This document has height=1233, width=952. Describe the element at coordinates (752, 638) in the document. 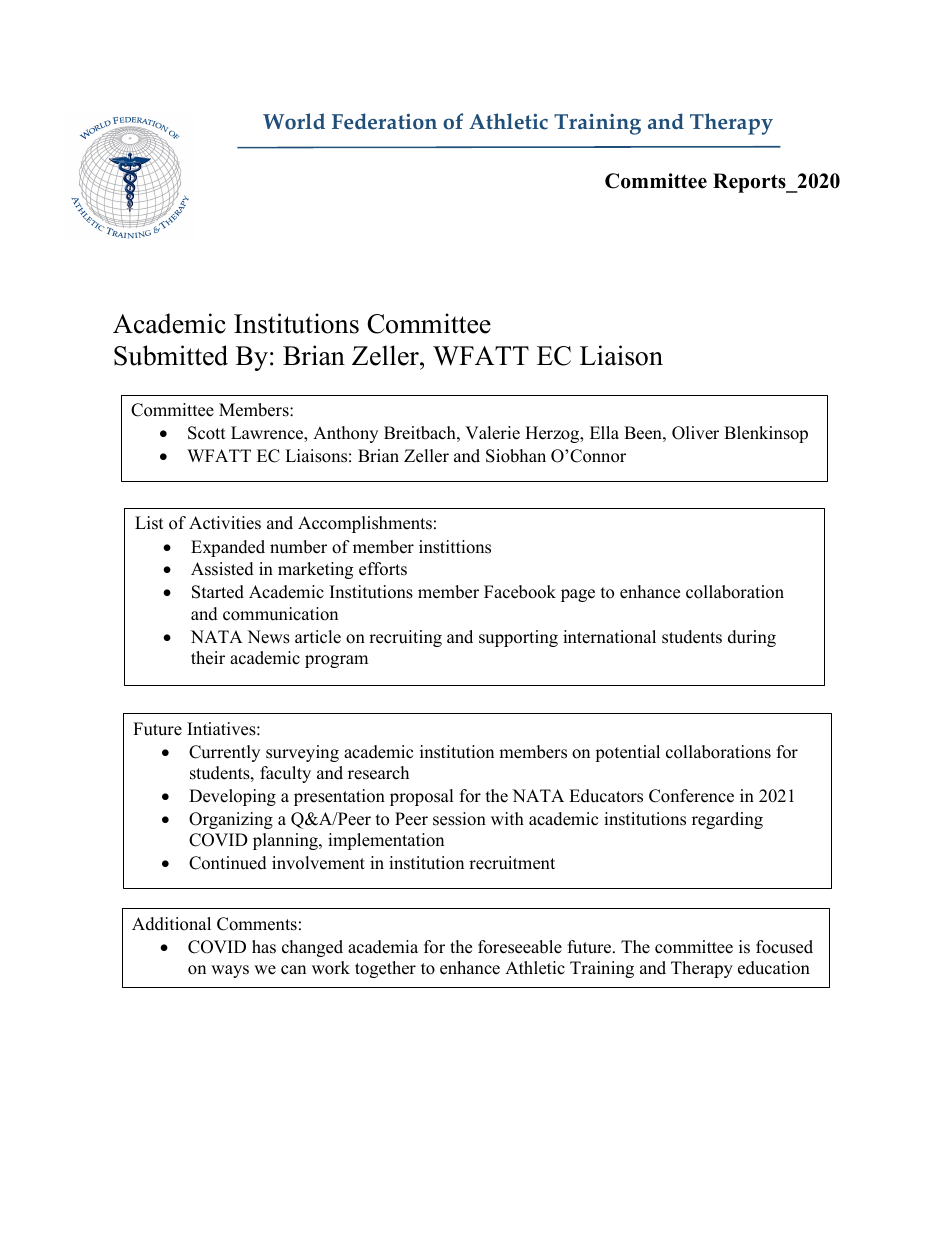

I see `during` at that location.
